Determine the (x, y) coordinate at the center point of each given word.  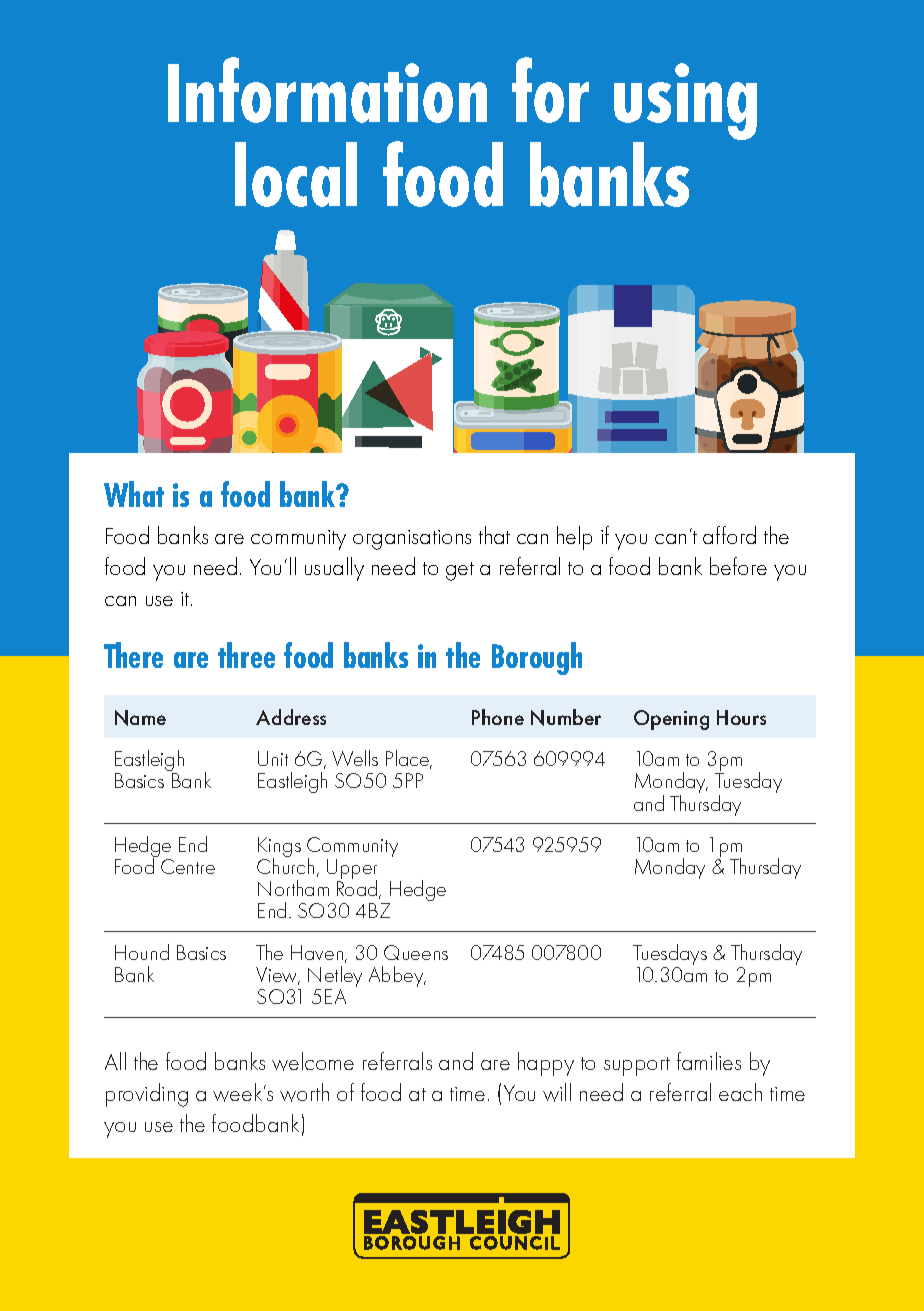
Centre (188, 866)
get (460, 571)
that (494, 535)
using (685, 103)
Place (408, 759)
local (296, 174)
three (246, 655)
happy (546, 1064)
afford (729, 535)
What (134, 494)
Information (327, 90)
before (738, 566)
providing (147, 1095)
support (637, 1066)
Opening (671, 720)
